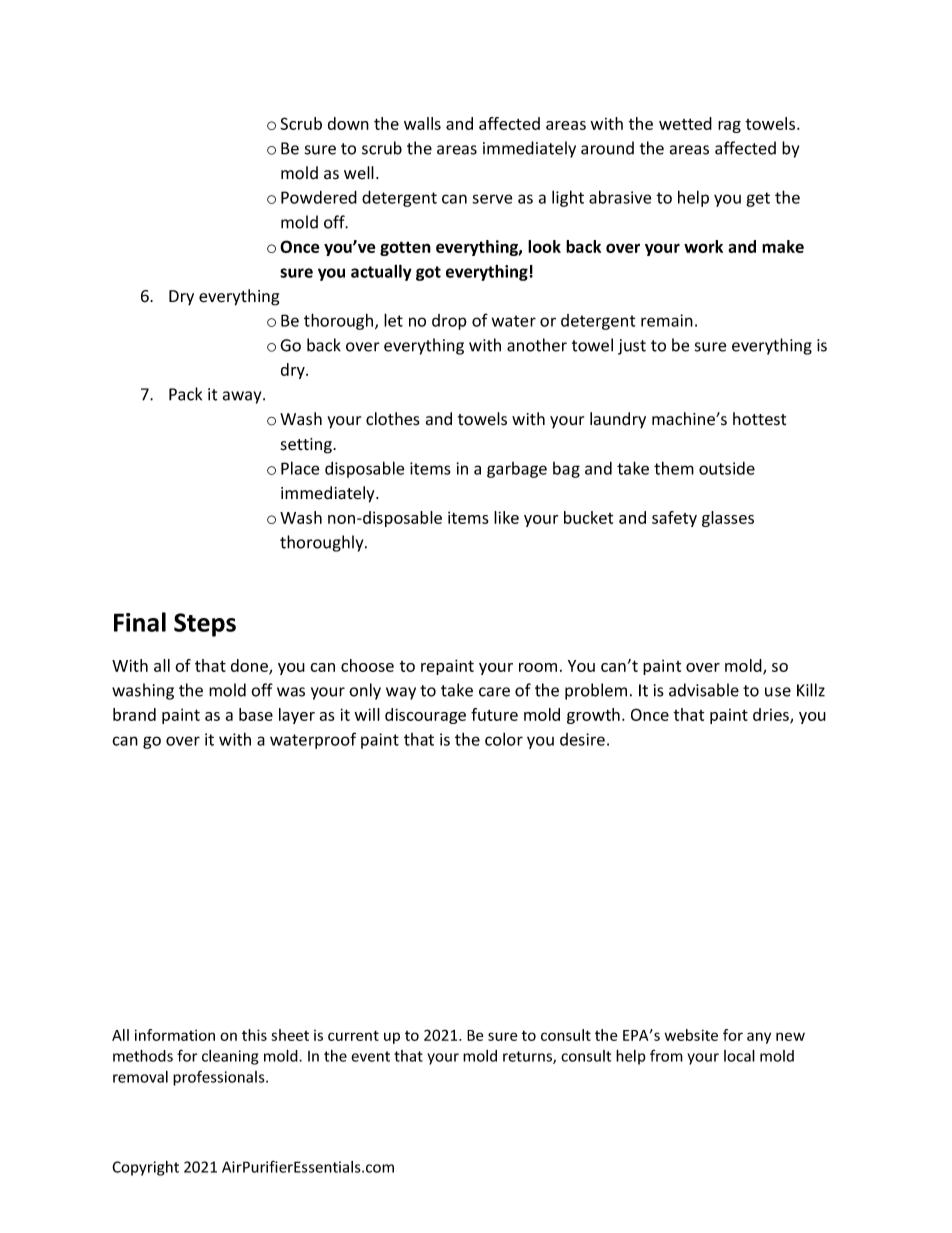 This image has height=1233, width=952. What do you see at coordinates (517, 470) in the image?
I see `garbage` at bounding box center [517, 470].
